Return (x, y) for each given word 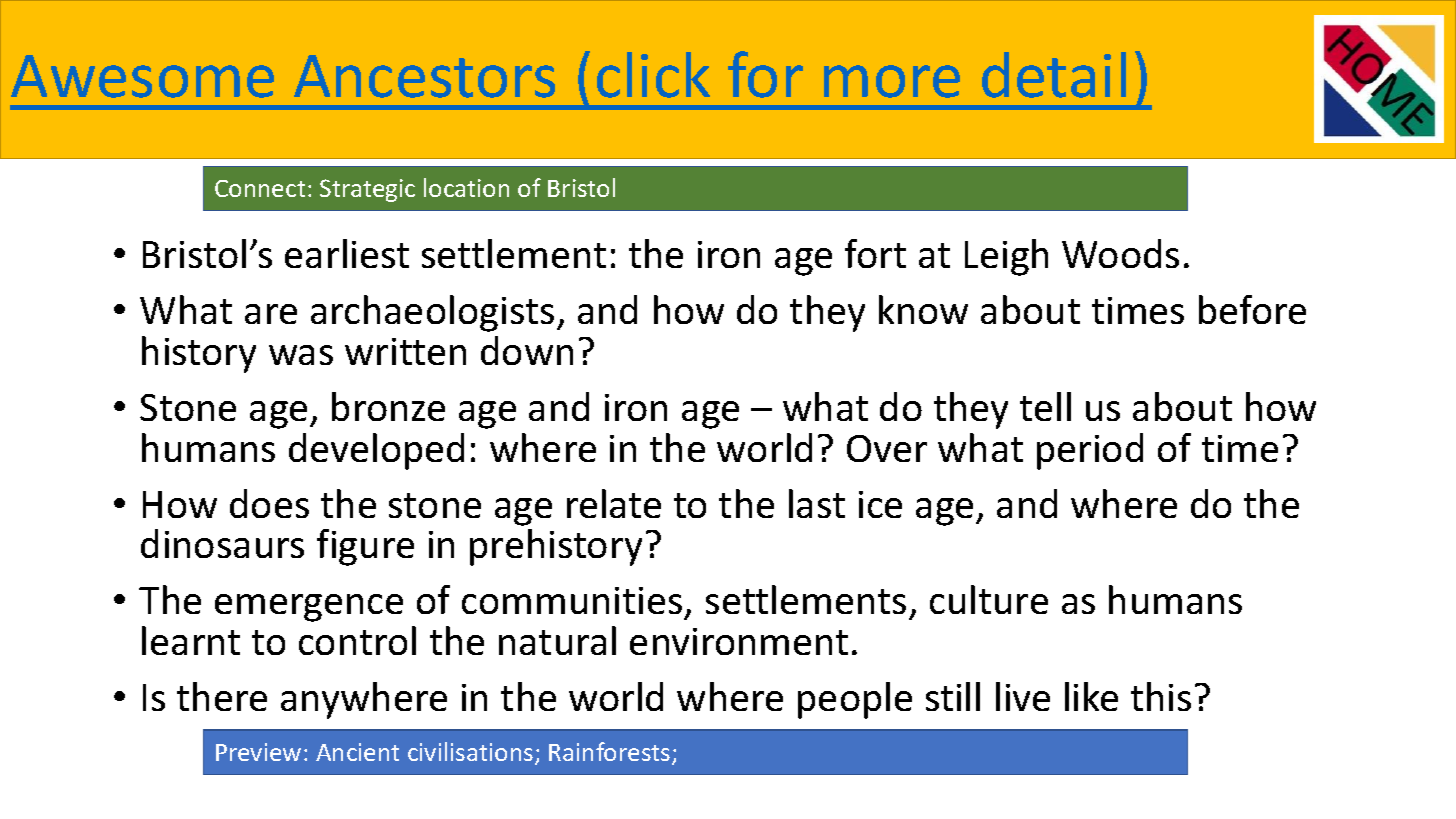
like (1091, 696)
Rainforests (611, 753)
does (269, 503)
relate (614, 503)
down (527, 350)
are (271, 314)
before (1252, 309)
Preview (258, 752)
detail (1054, 75)
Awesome (142, 76)
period (1090, 451)
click (653, 75)
